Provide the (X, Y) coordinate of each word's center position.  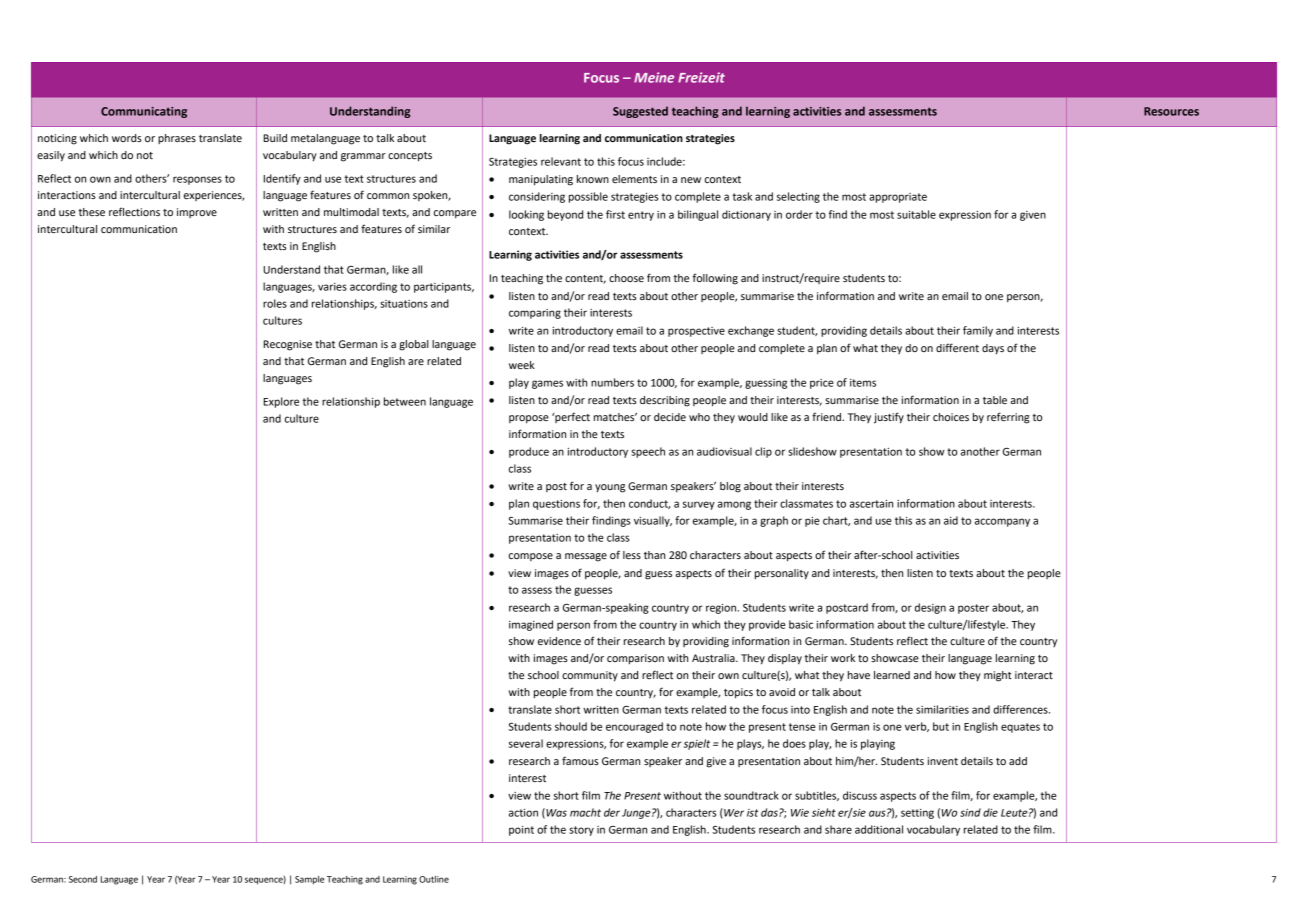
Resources (1171, 111)
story (581, 831)
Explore (281, 402)
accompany (1002, 522)
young (610, 488)
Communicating (144, 112)
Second (83, 879)
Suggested (640, 112)
